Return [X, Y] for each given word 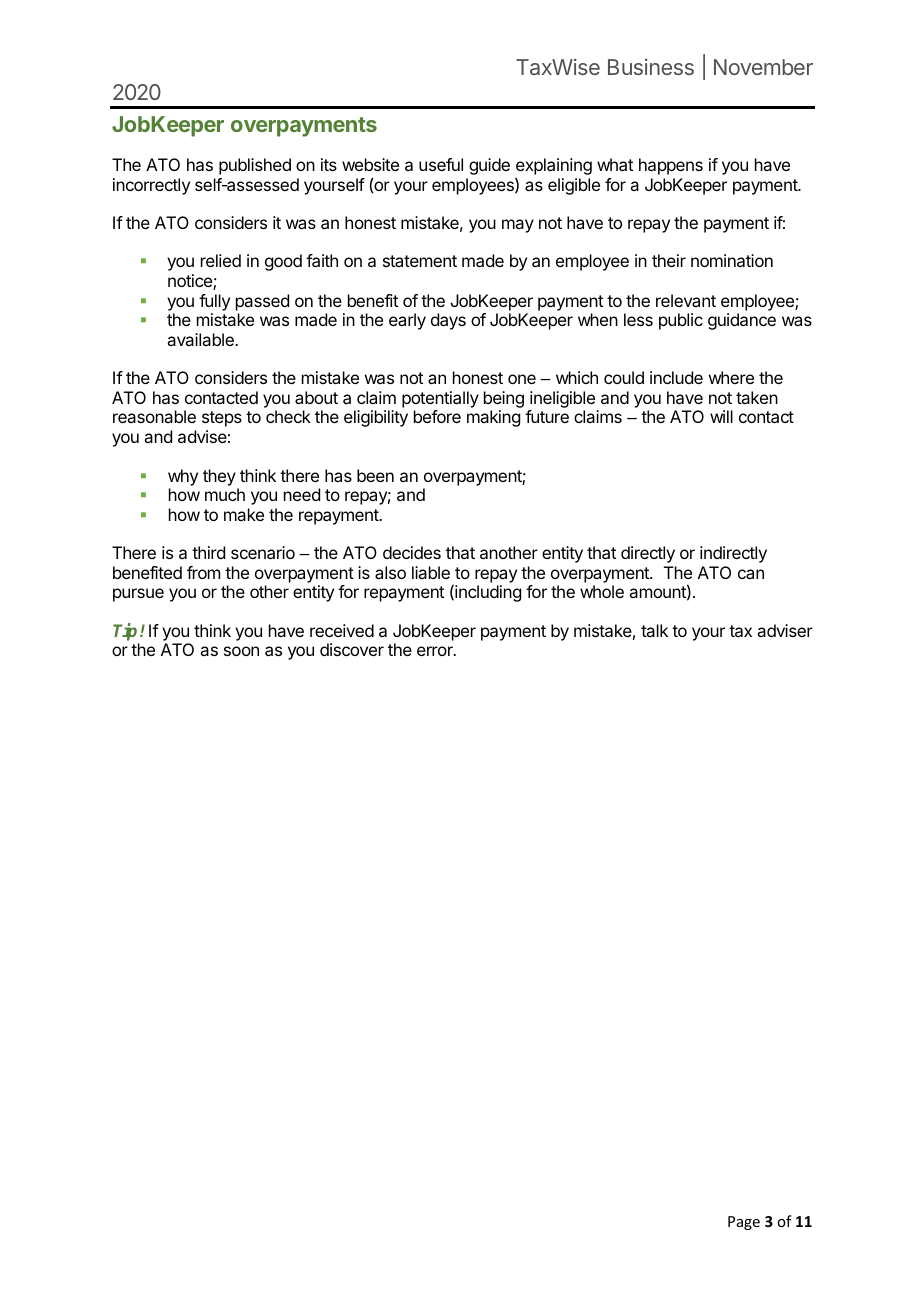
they [219, 477]
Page [744, 1223]
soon [241, 651]
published [255, 166]
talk [654, 630]
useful [441, 164]
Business [651, 67]
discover [352, 649]
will [721, 416]
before [437, 416]
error [436, 651]
